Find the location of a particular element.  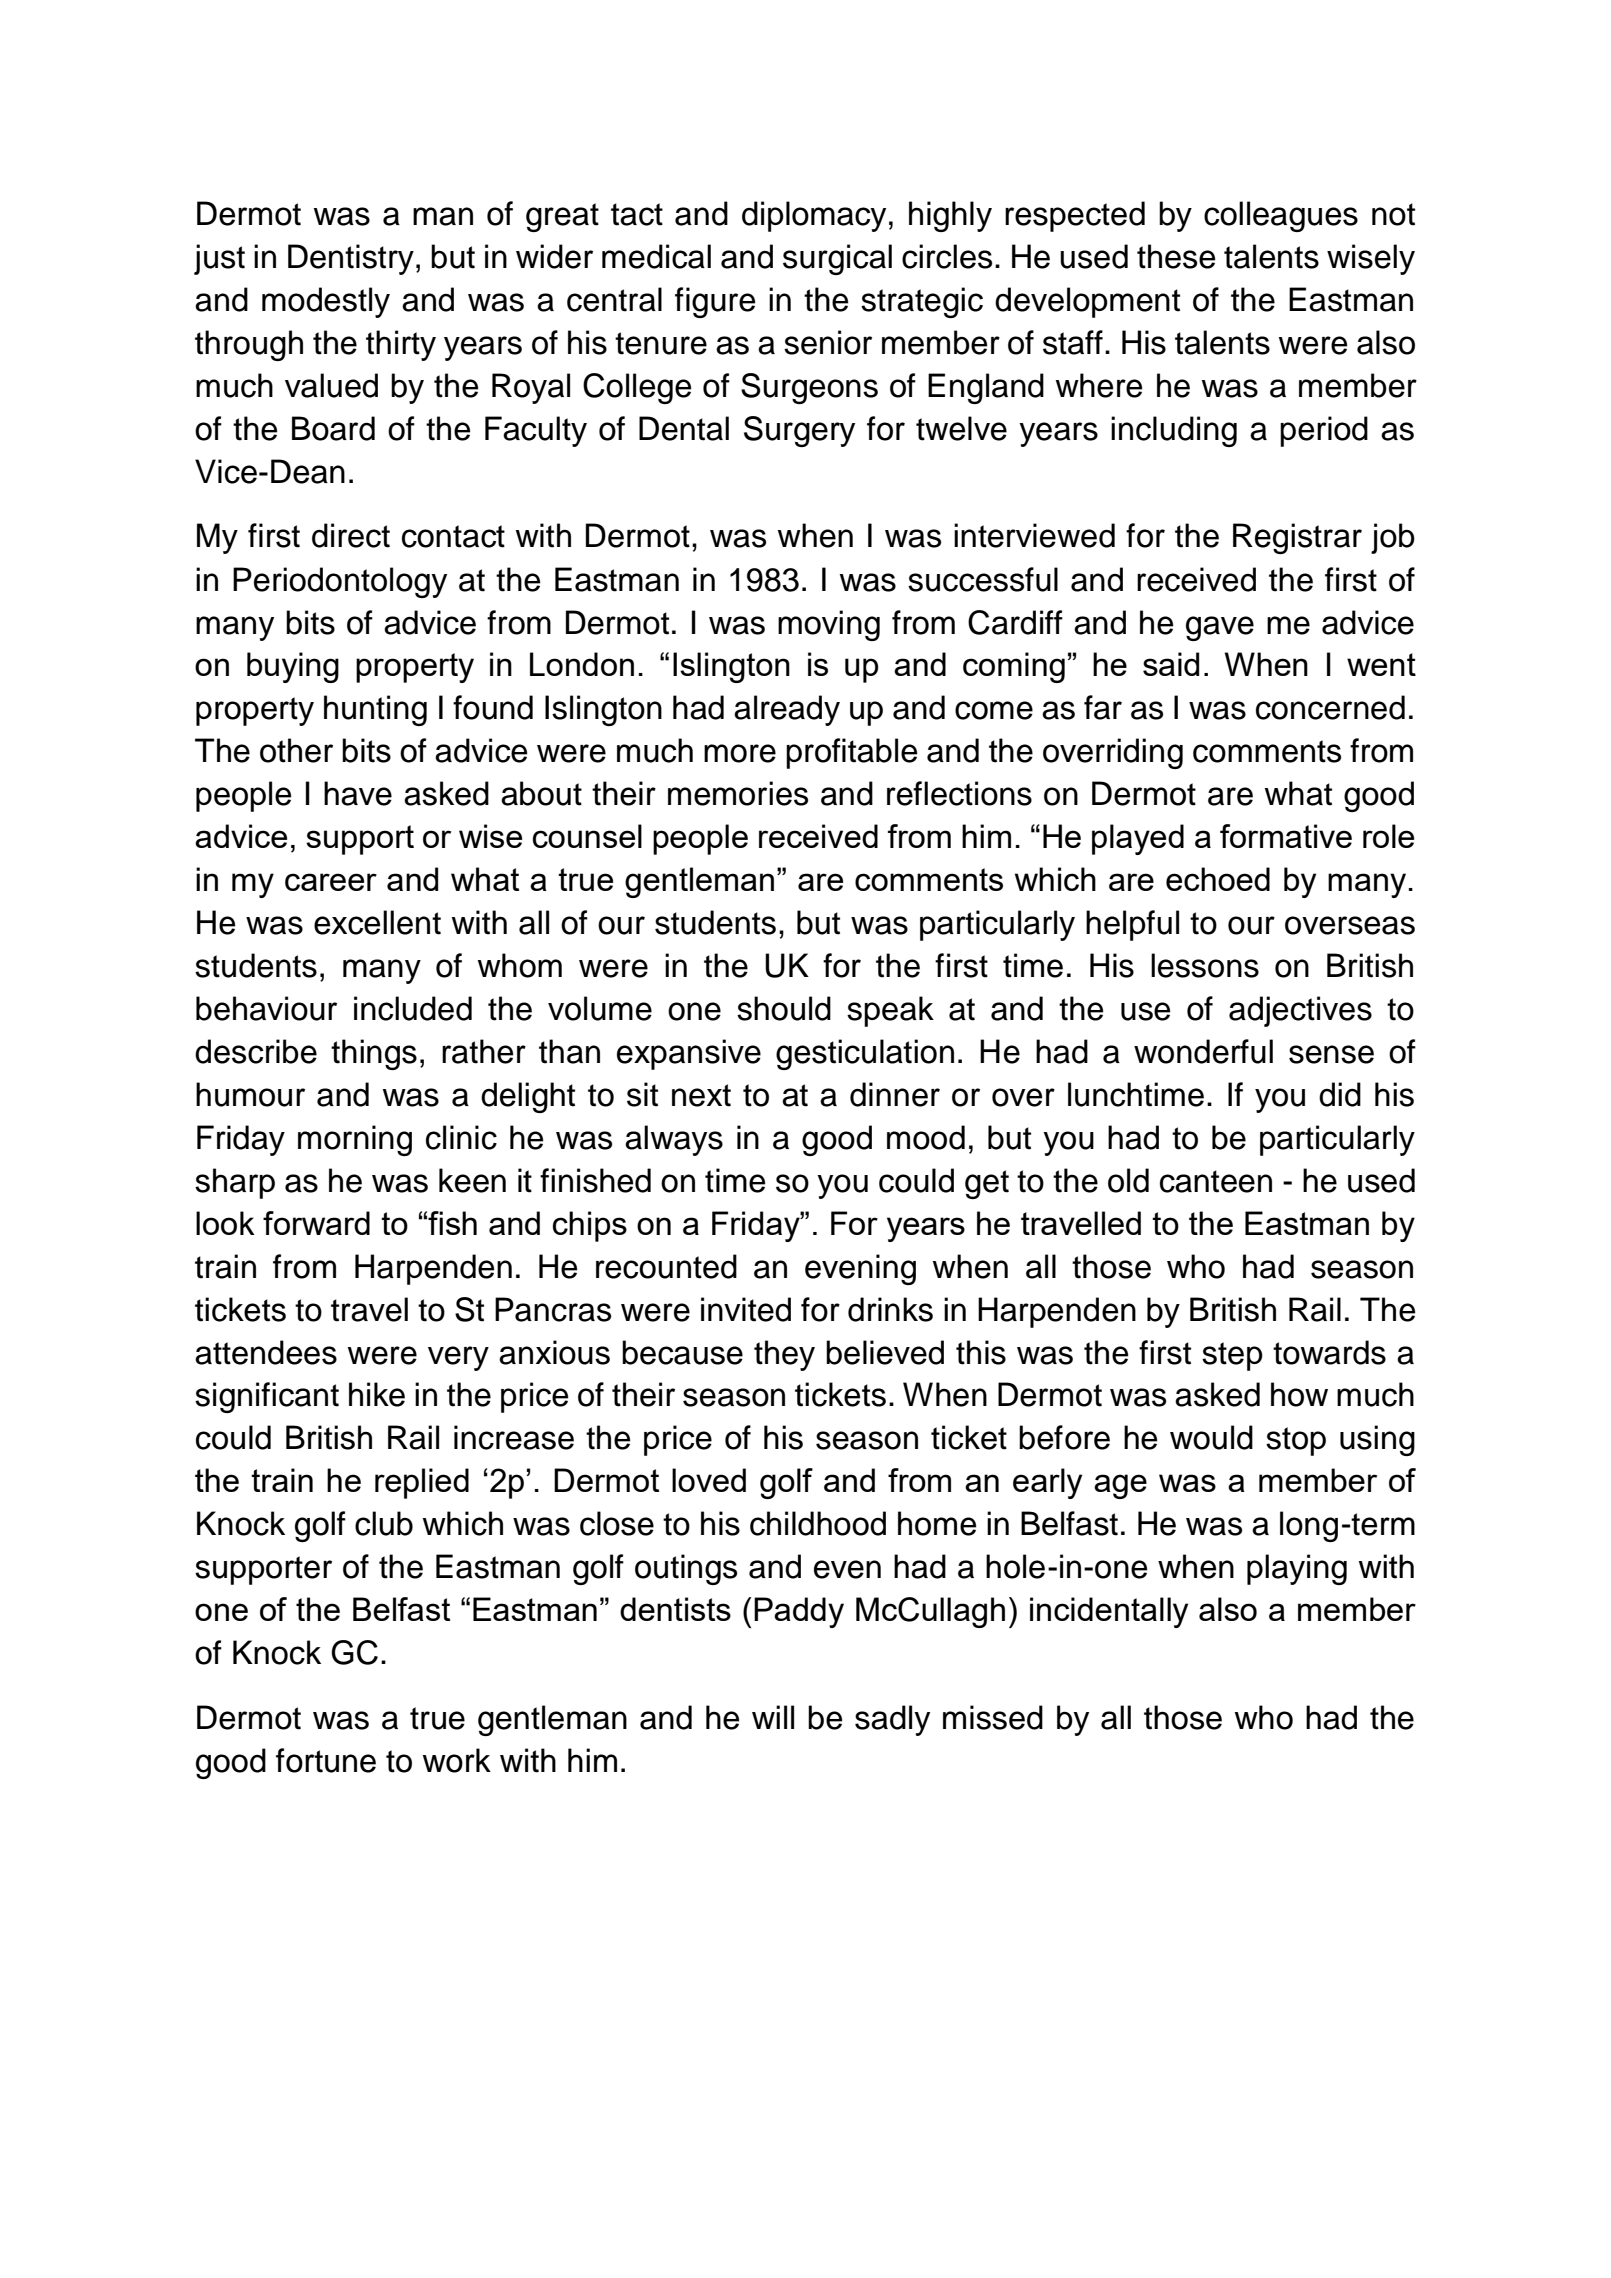

fortune is located at coordinates (326, 1760).
